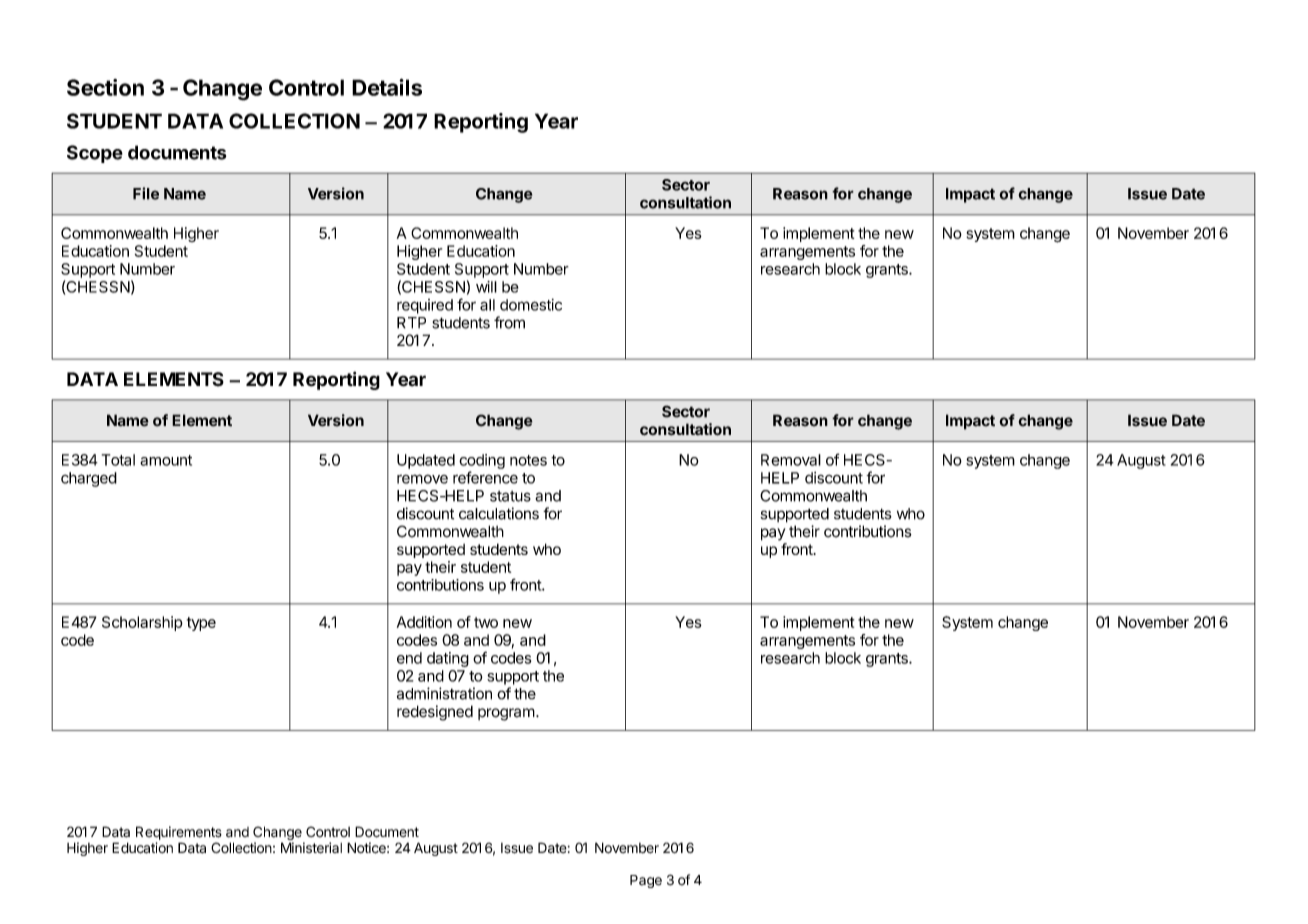 The width and height of the image is (1308, 924). I want to click on two, so click(486, 622).
